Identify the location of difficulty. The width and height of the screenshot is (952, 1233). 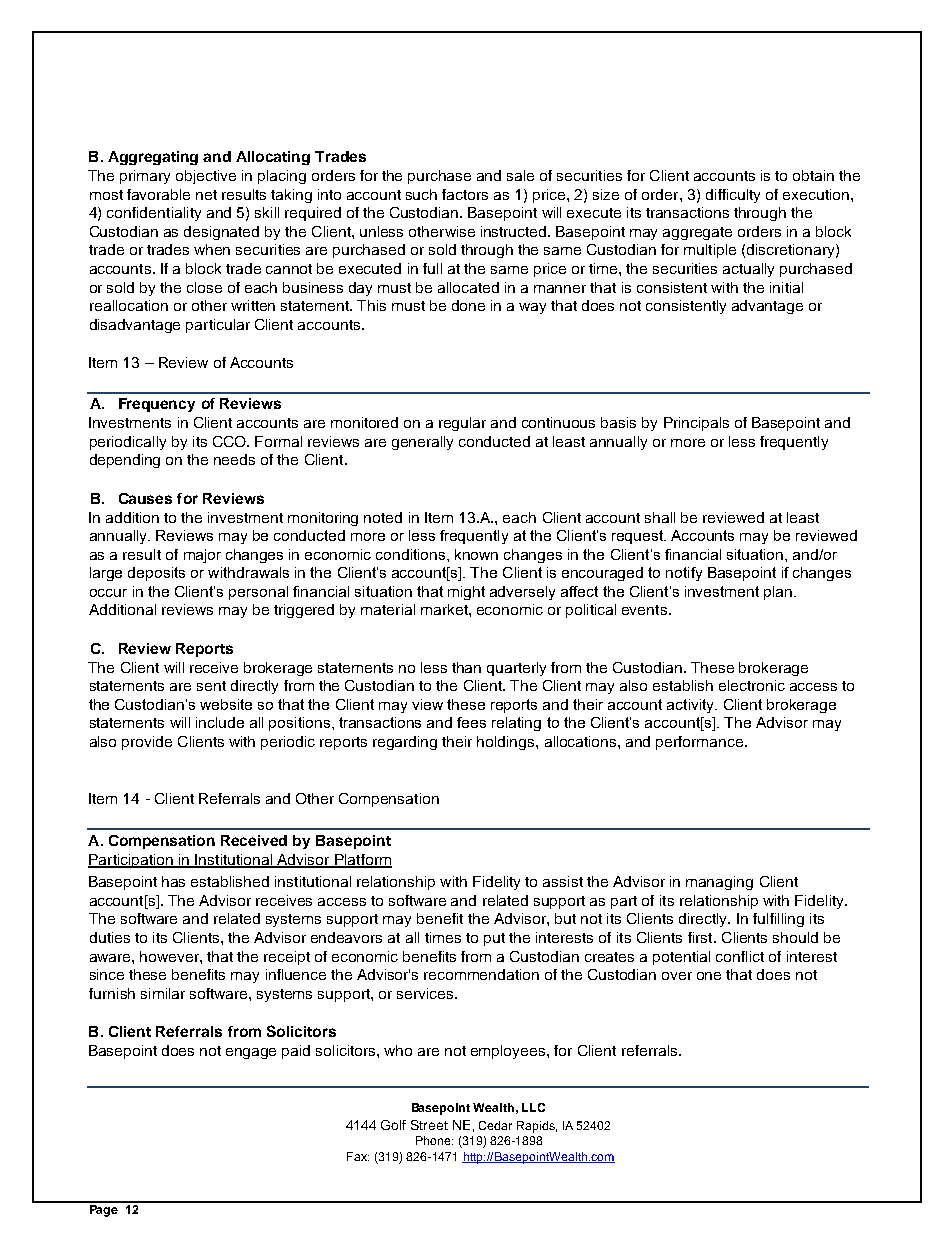
(733, 196).
